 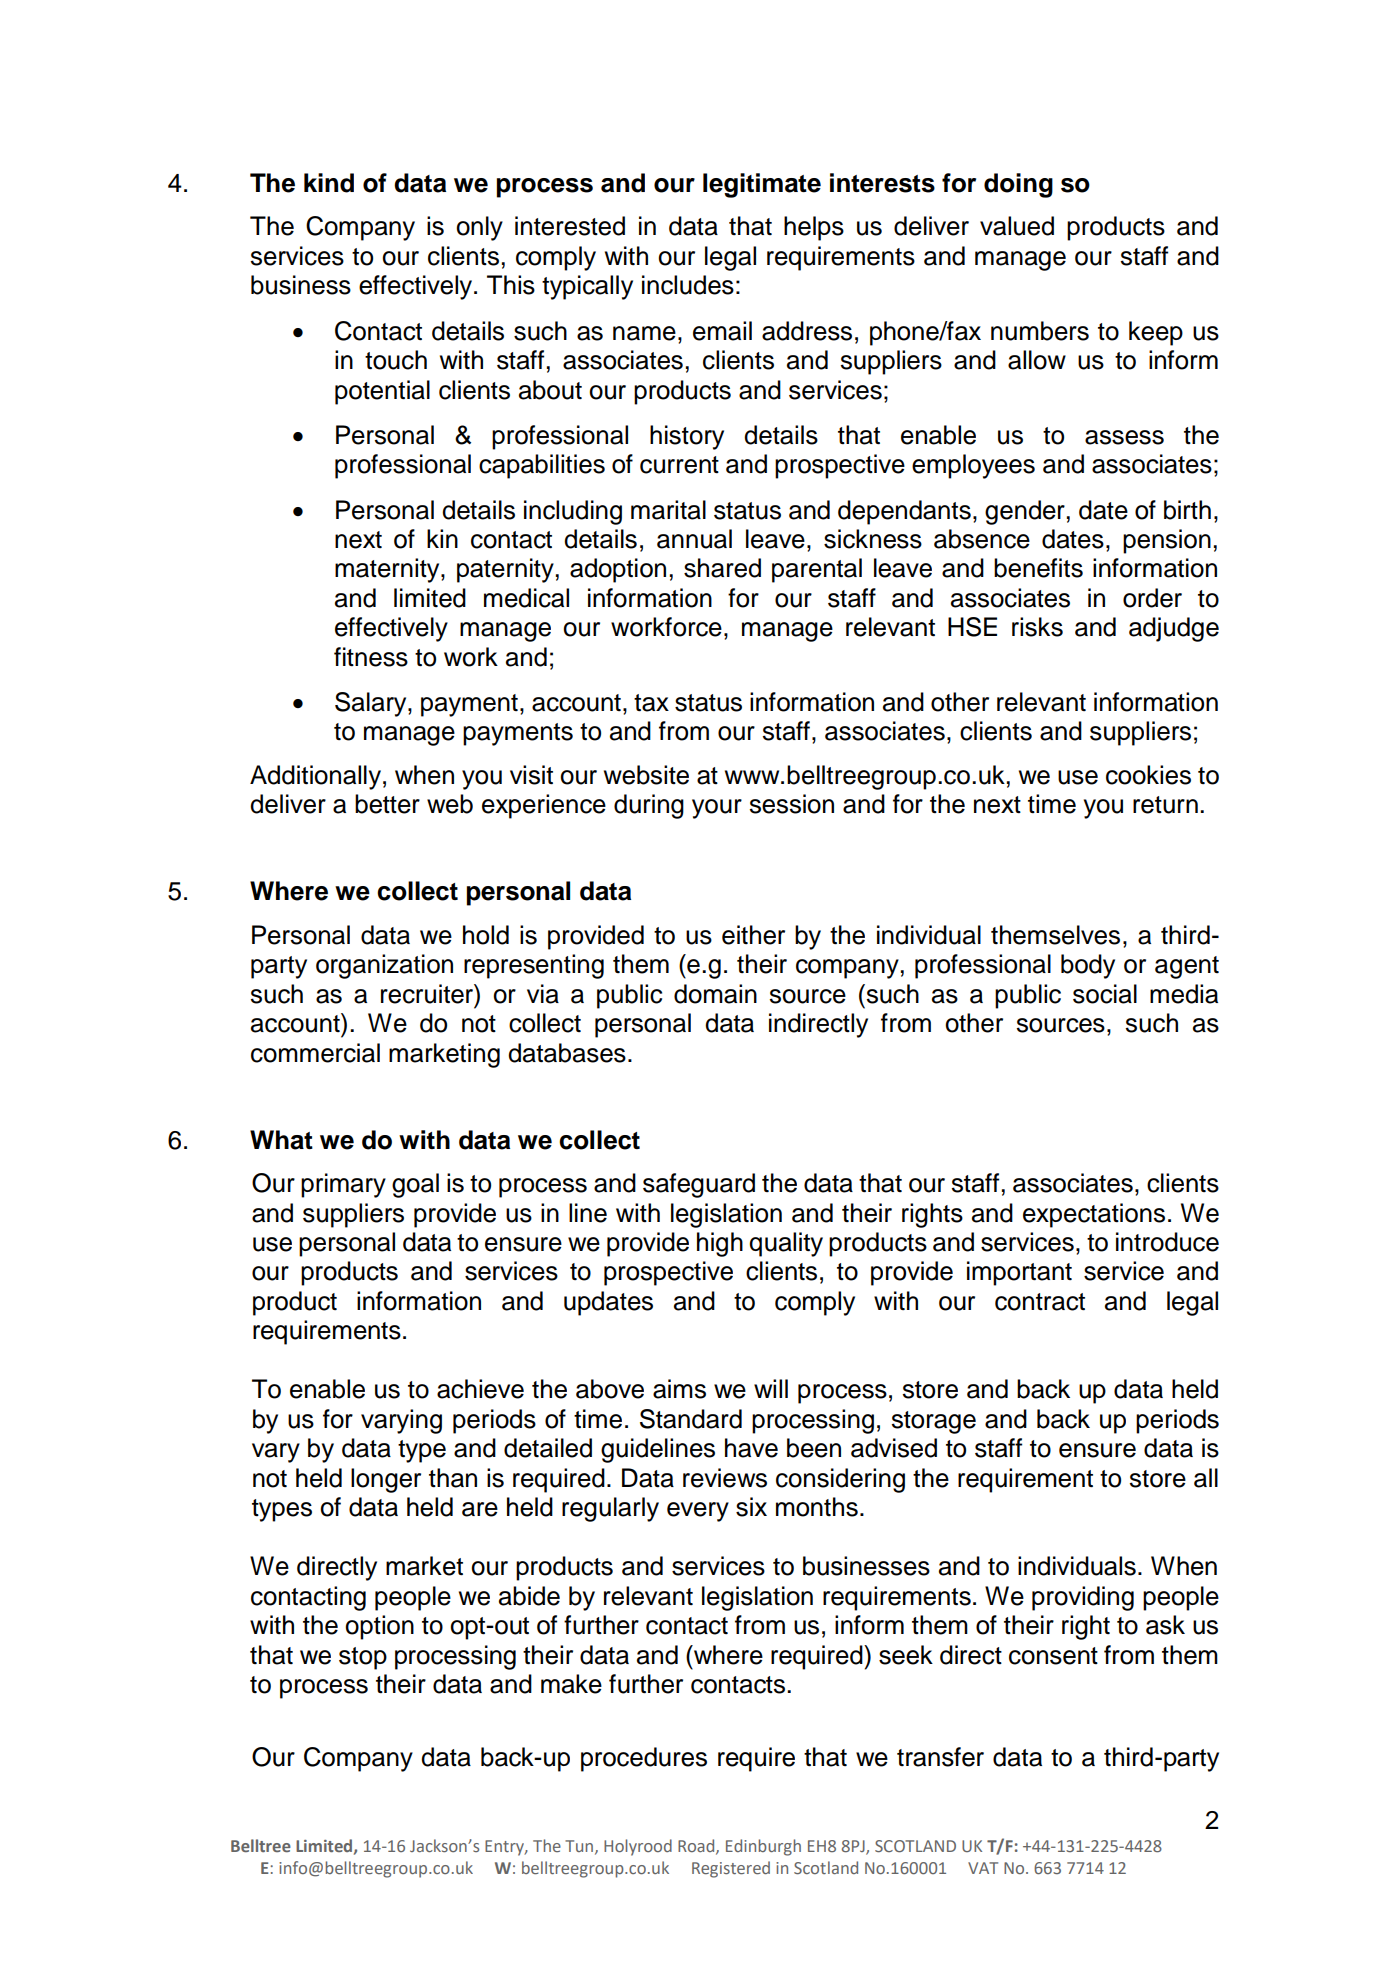 What do you see at coordinates (386, 1480) in the screenshot?
I see `longer` at bounding box center [386, 1480].
